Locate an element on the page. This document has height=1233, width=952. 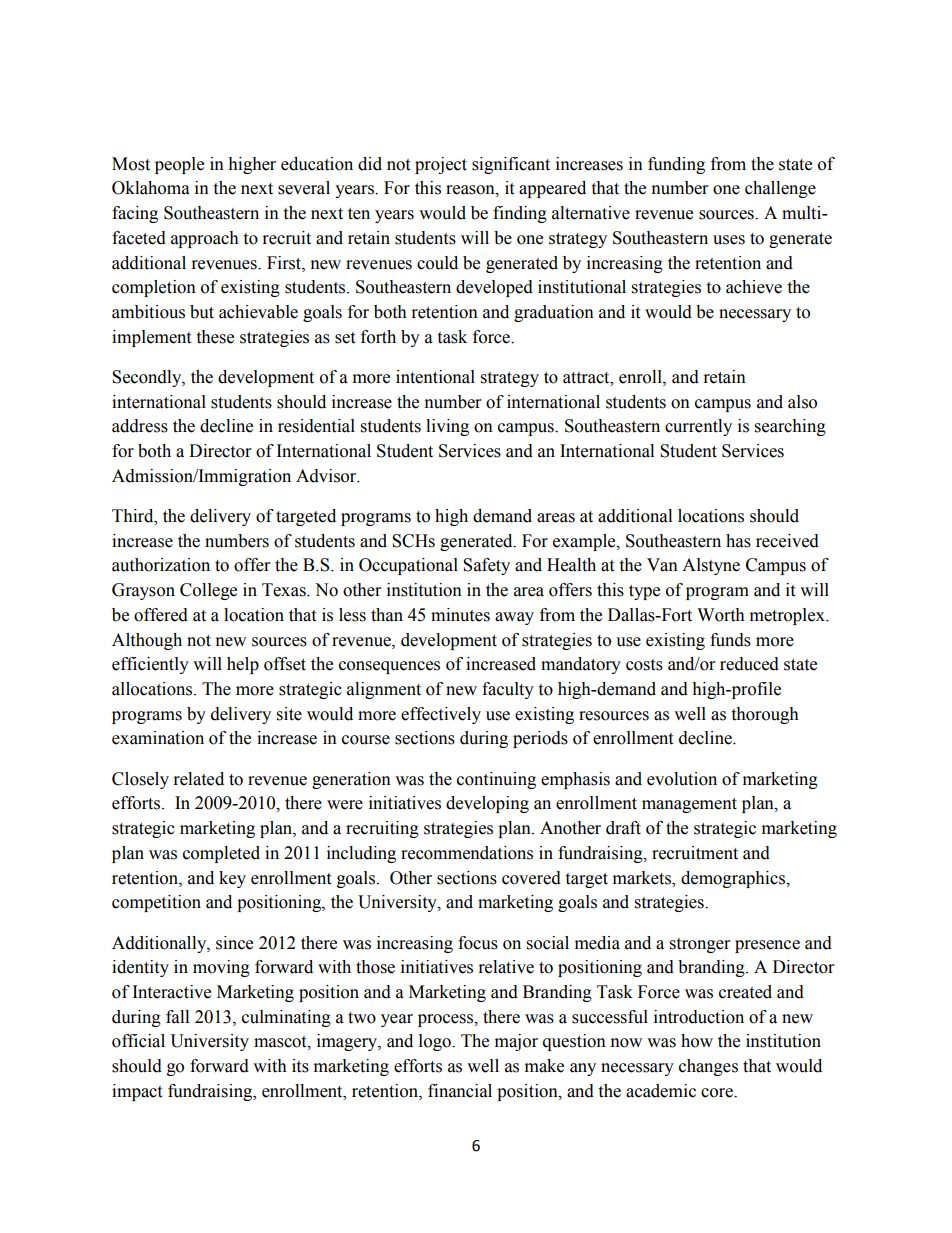
living is located at coordinates (447, 427).
